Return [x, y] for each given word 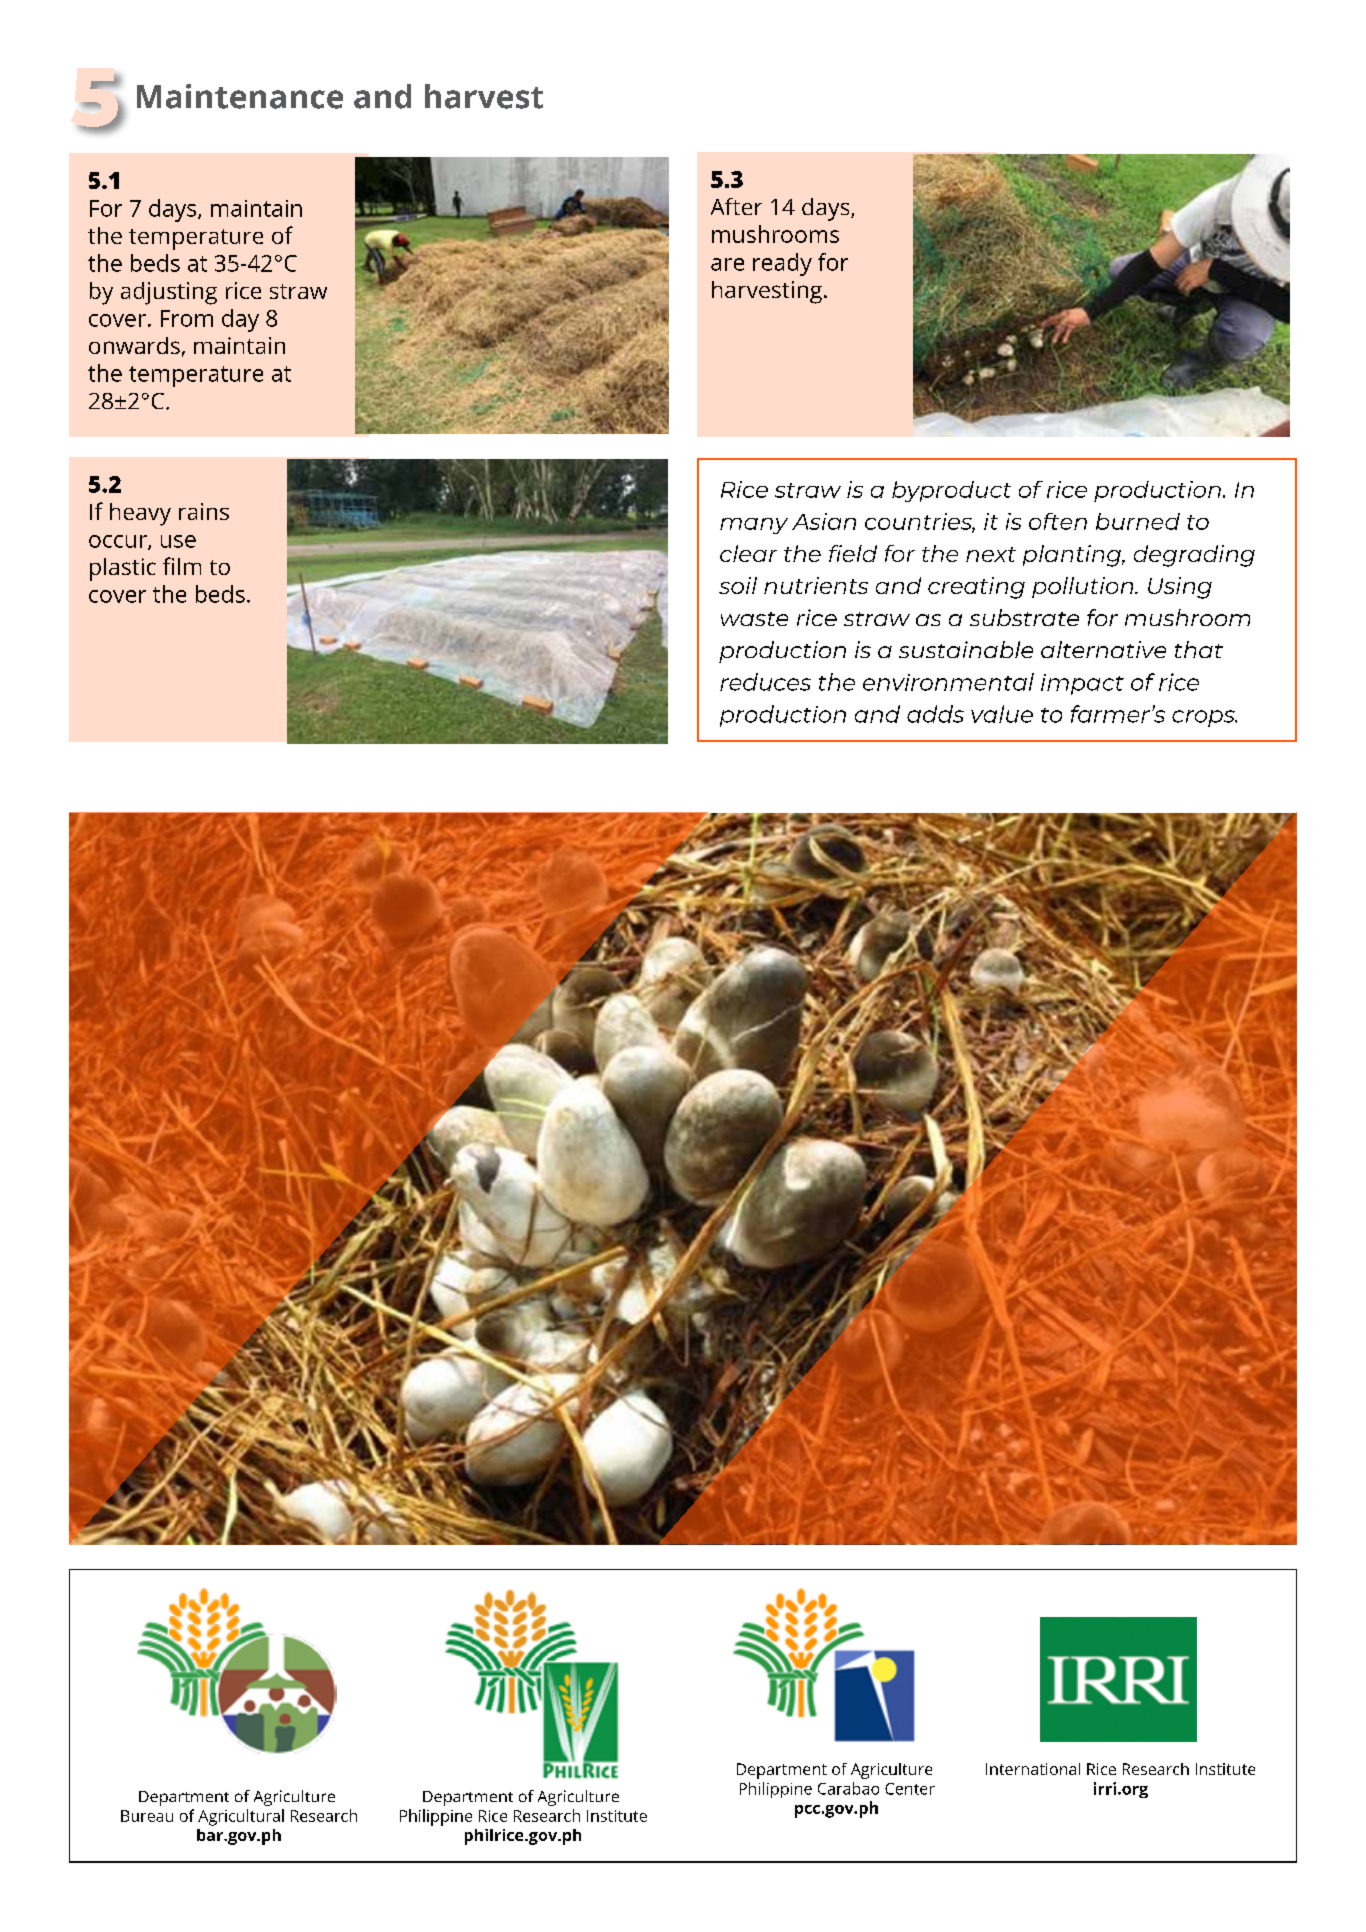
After [736, 206]
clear [748, 553]
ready [782, 264]
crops [1204, 718]
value [1002, 714]
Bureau [147, 1816]
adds [935, 714]
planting [1073, 556]
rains [204, 511]
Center [910, 1789]
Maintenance [240, 96]
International [1033, 1769]
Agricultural [241, 1817]
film [182, 566]
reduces [765, 682]
